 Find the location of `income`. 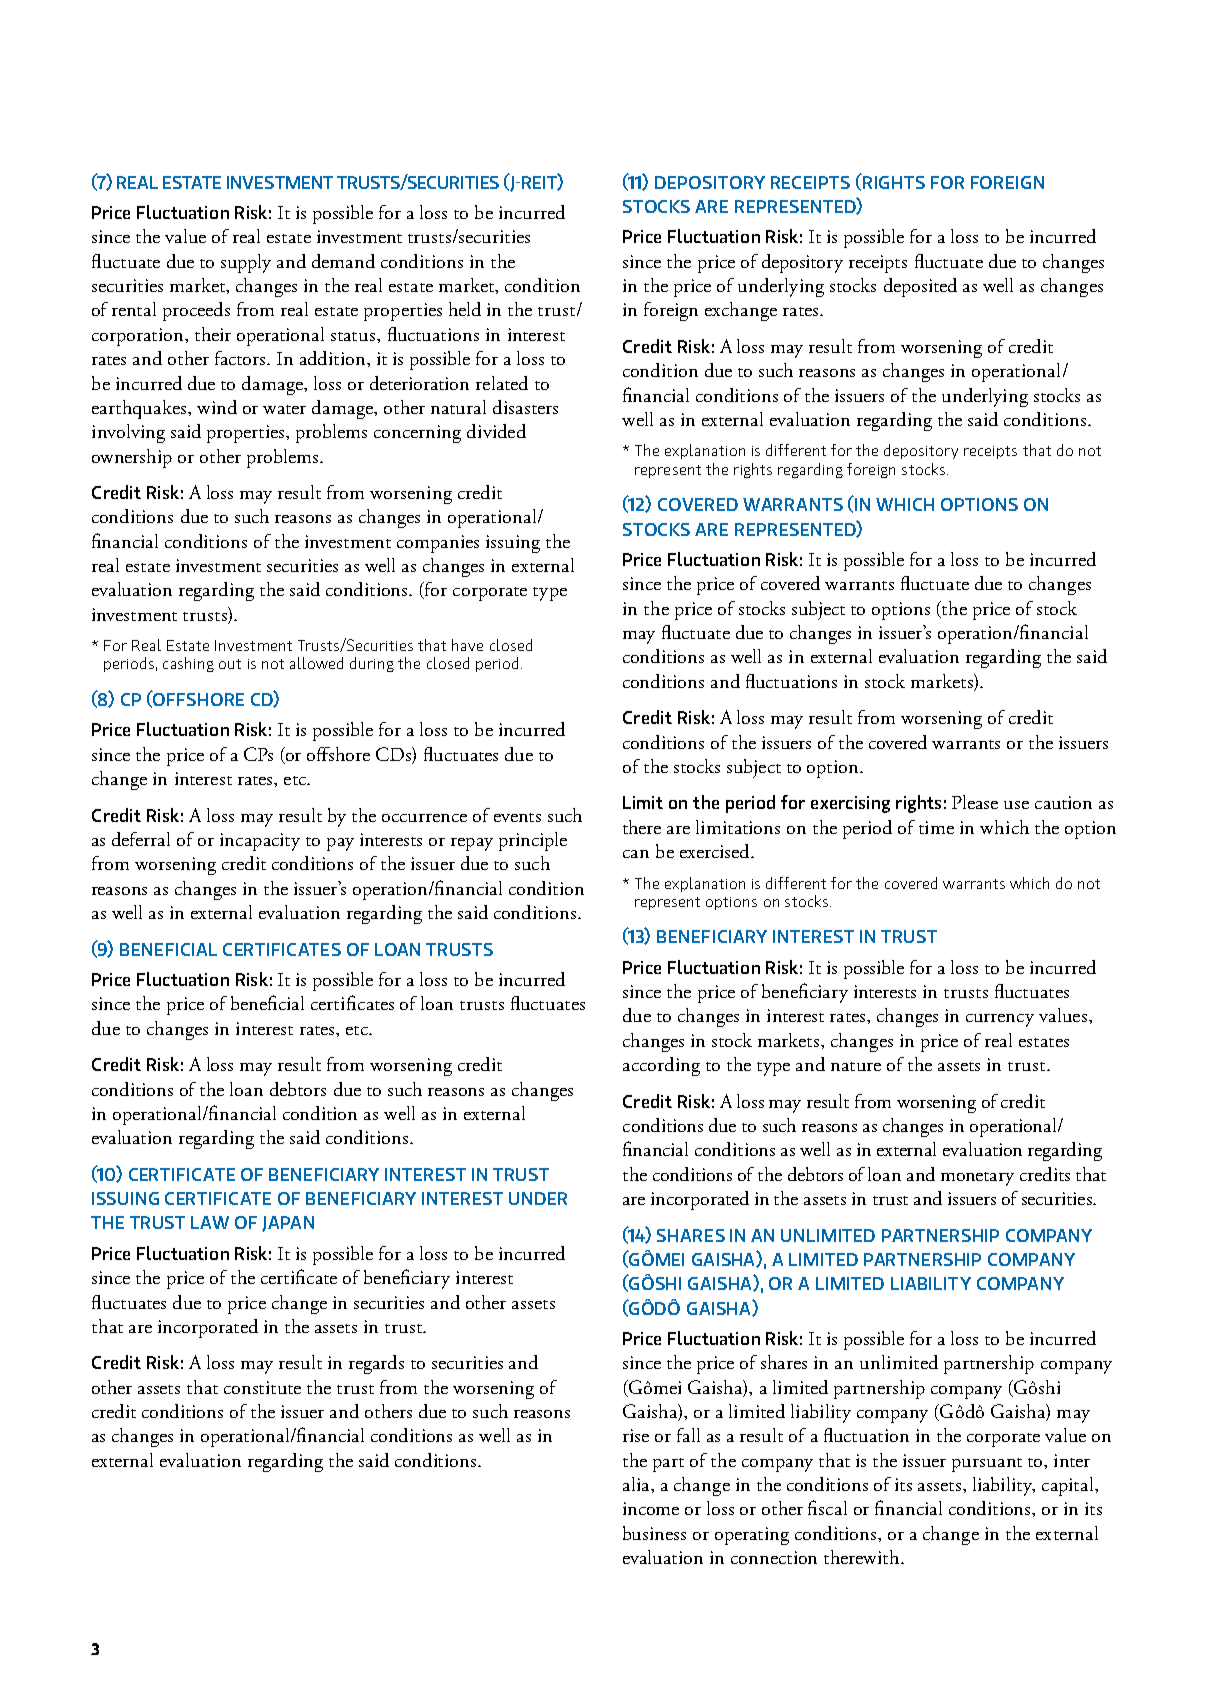

income is located at coordinates (651, 1508).
